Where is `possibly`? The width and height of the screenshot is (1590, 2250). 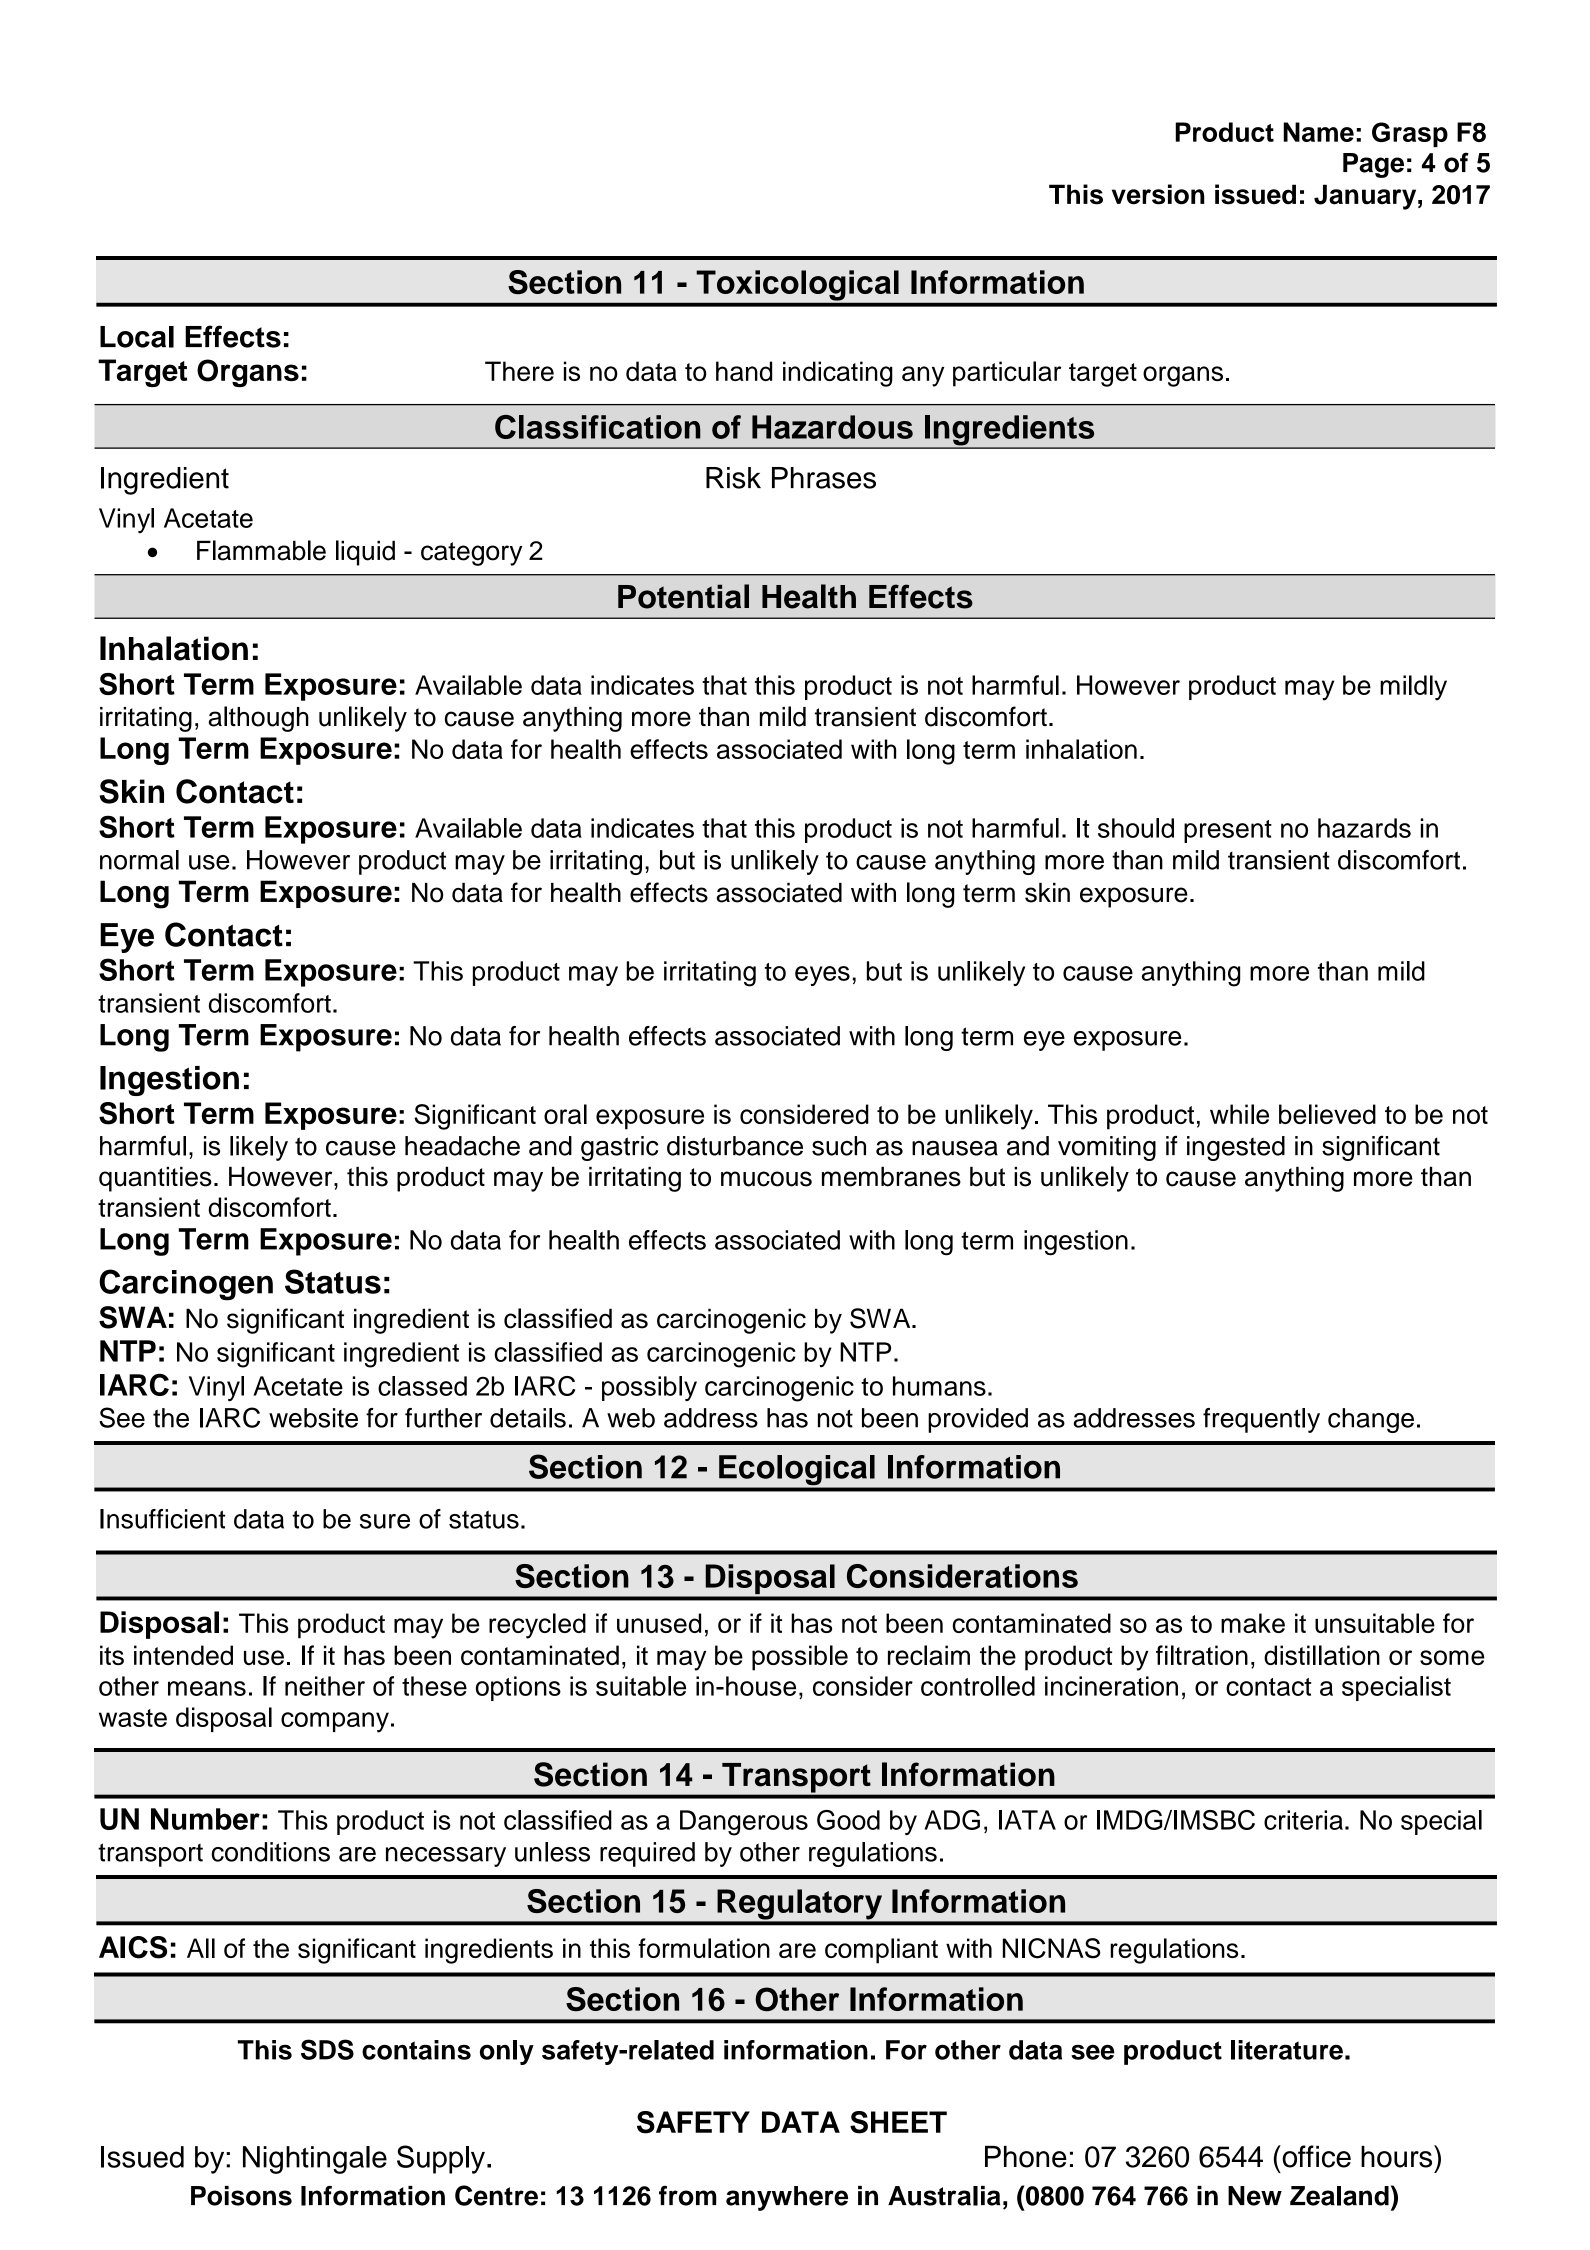
possibly is located at coordinates (649, 1388).
